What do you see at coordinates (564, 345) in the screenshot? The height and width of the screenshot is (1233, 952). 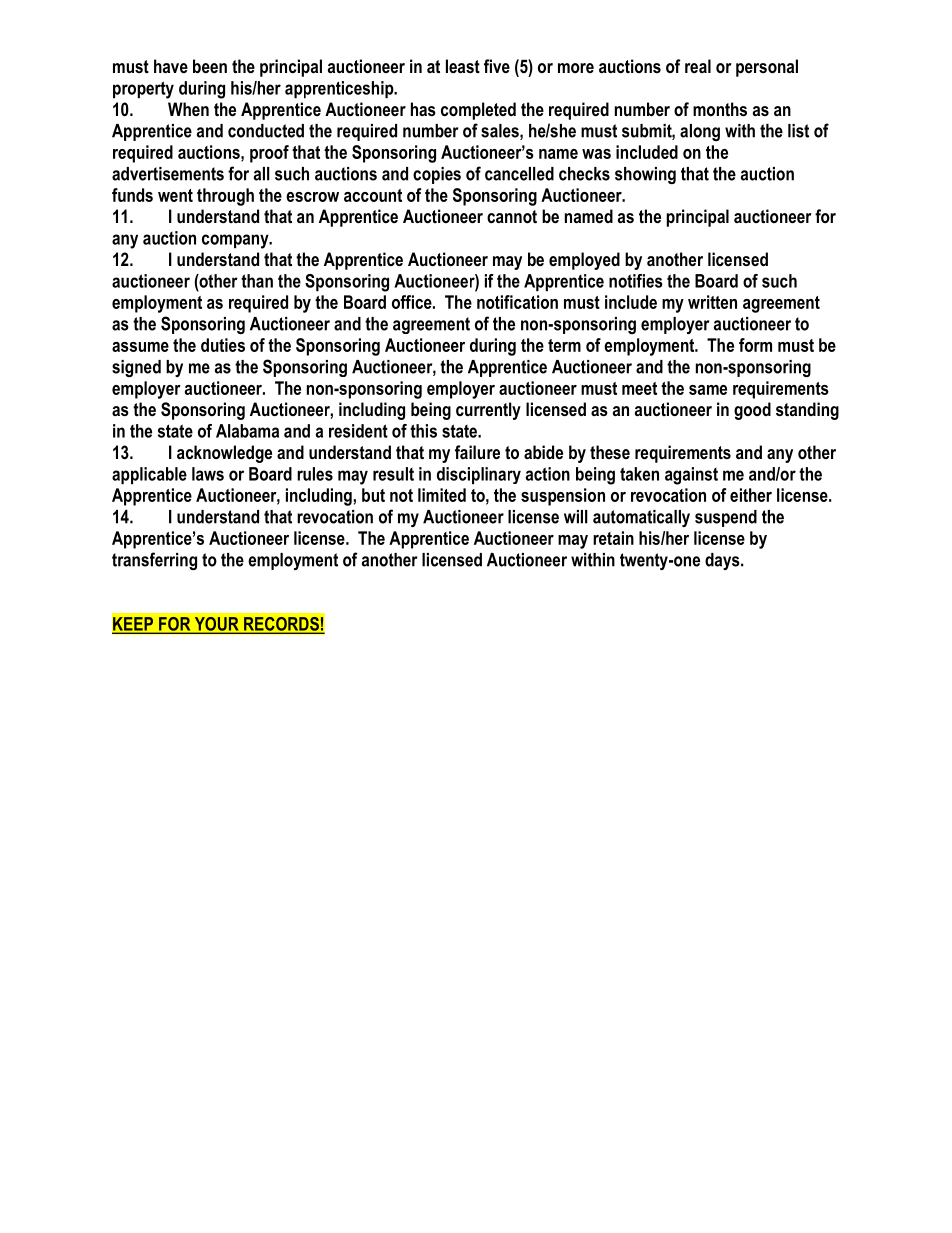 I see `term` at bounding box center [564, 345].
